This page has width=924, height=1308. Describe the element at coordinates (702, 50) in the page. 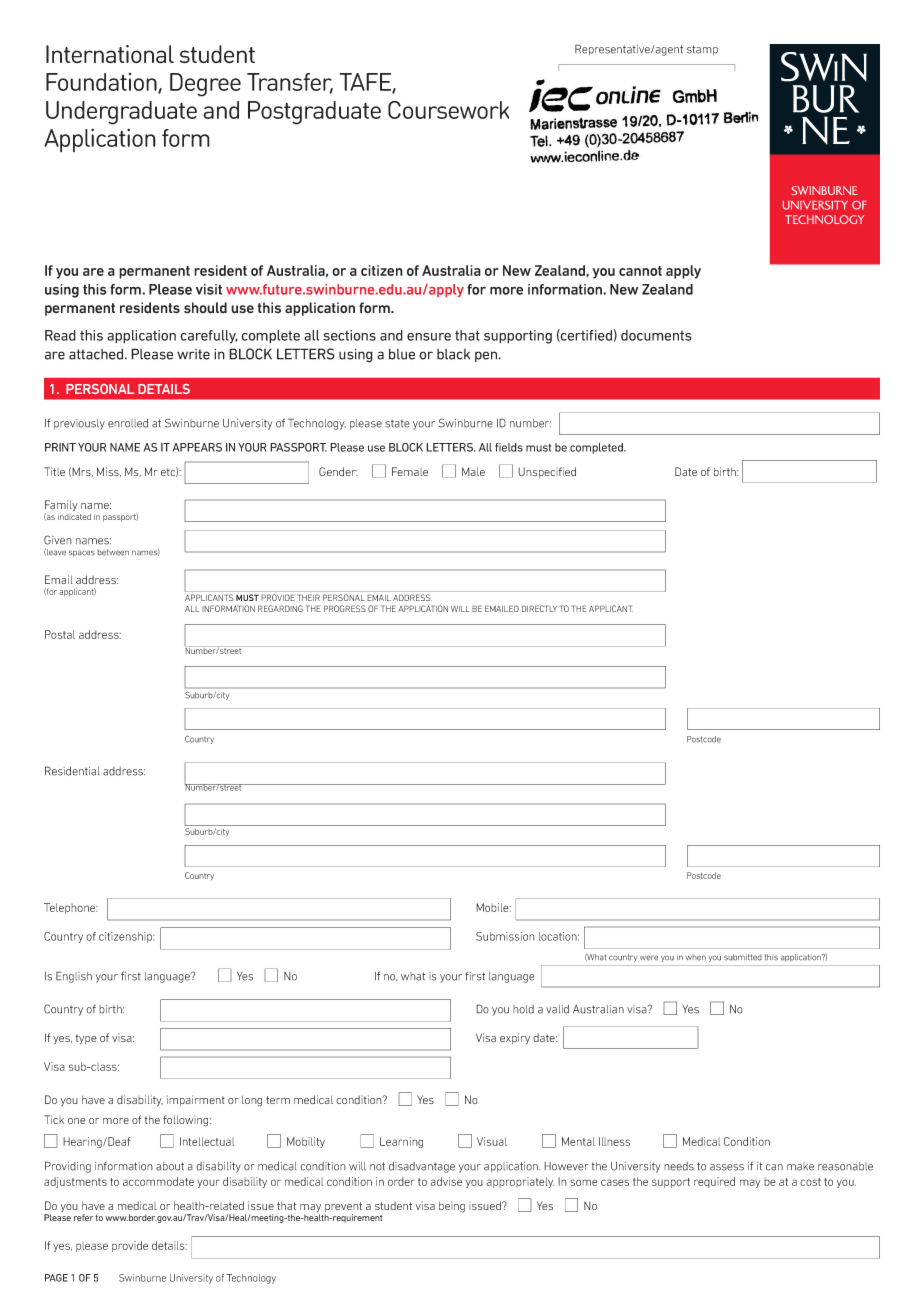

I see `stamp` at that location.
